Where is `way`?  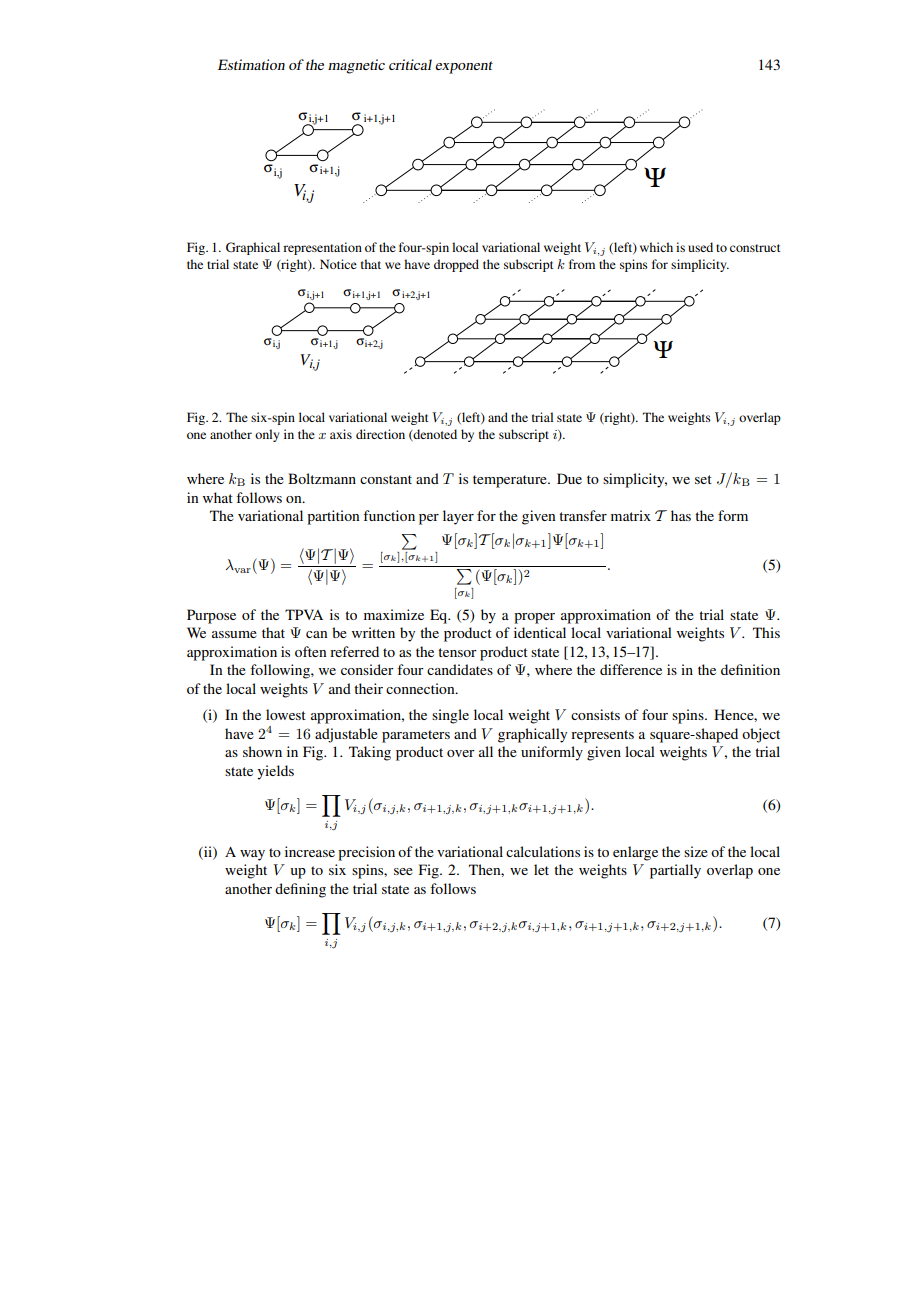 way is located at coordinates (252, 855).
